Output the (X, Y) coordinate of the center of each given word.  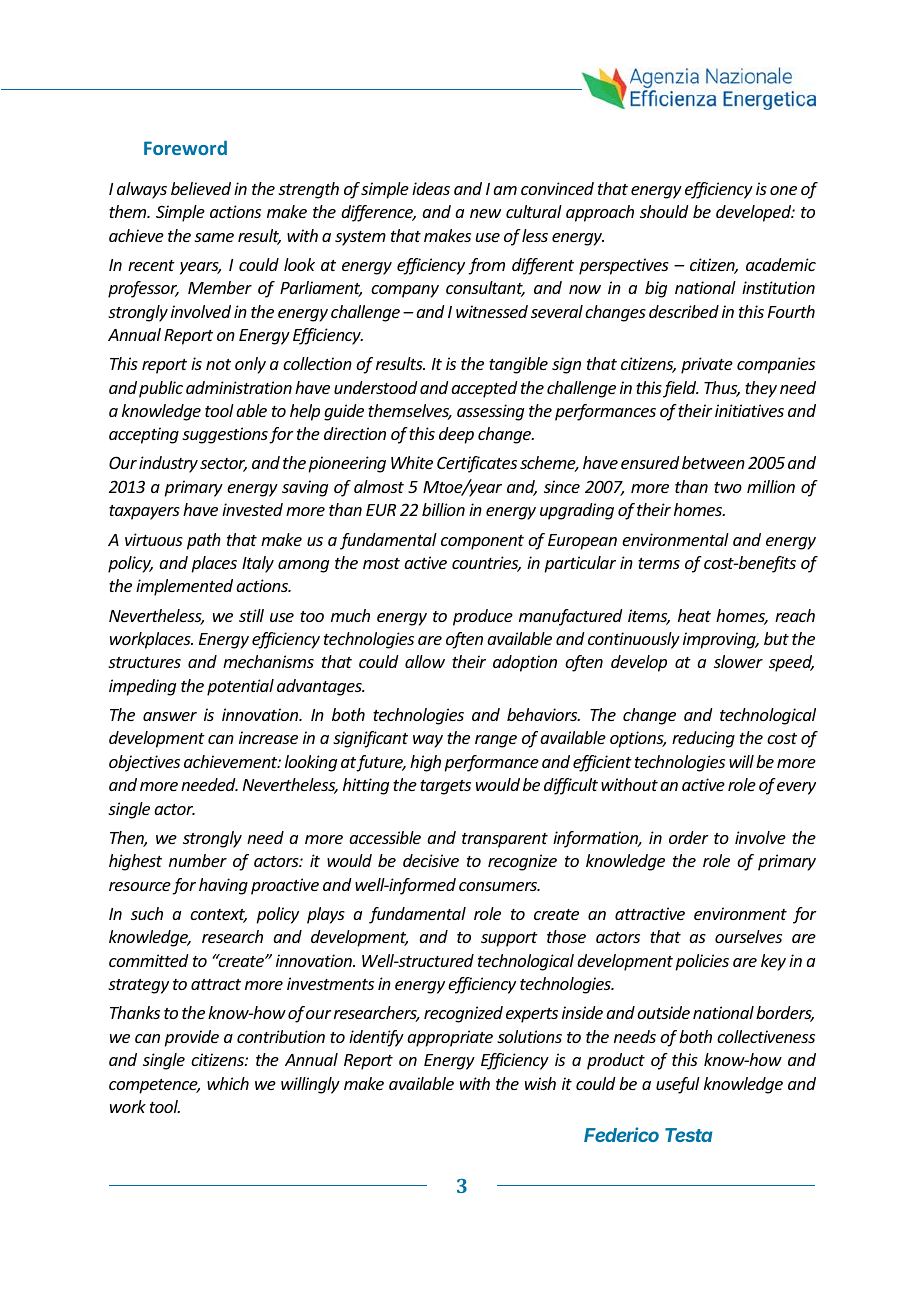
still (251, 615)
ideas (431, 188)
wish (540, 1083)
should (664, 211)
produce (483, 617)
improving (720, 640)
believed (201, 188)
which (228, 1083)
